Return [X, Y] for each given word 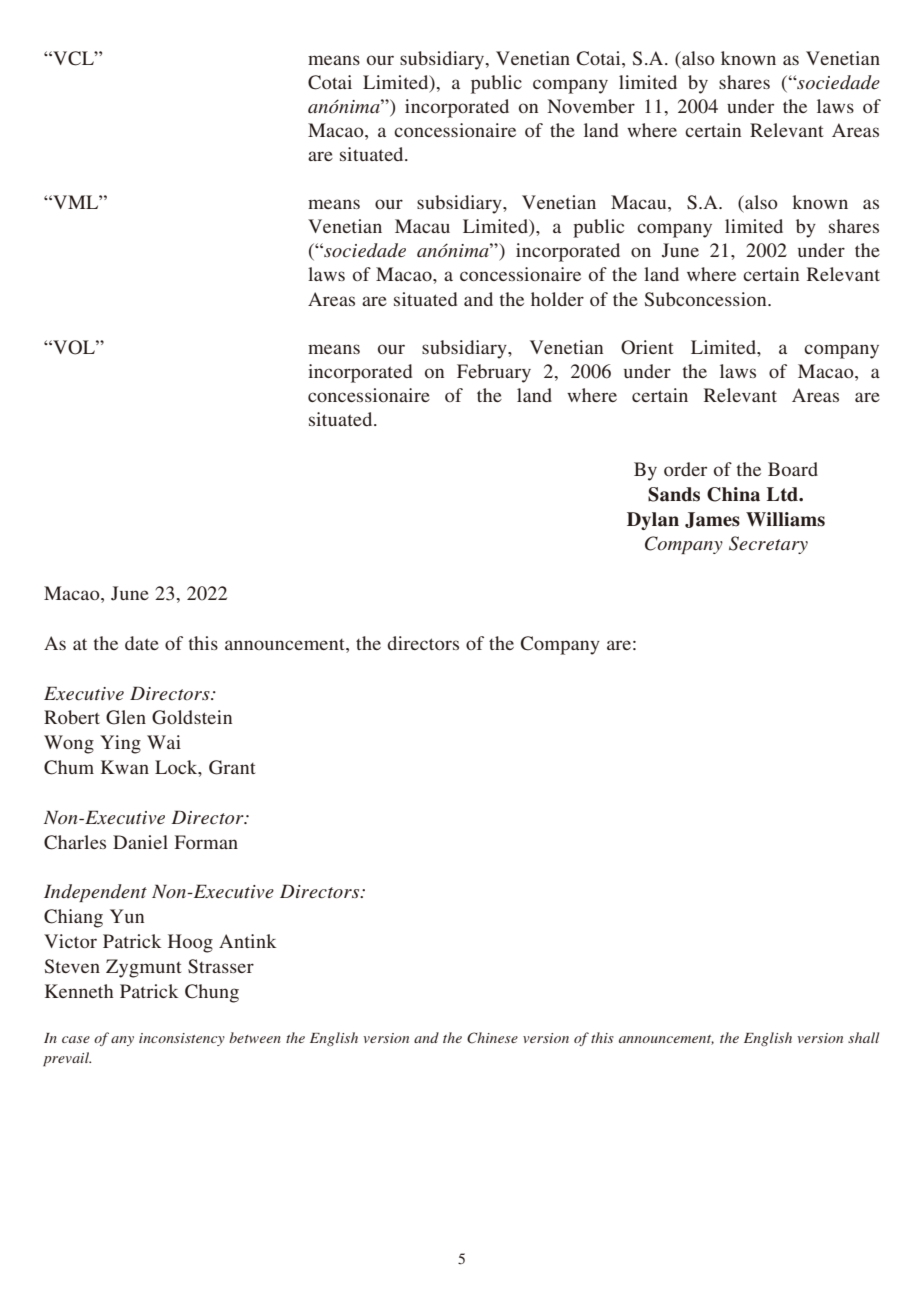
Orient [647, 347]
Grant [232, 767]
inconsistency [182, 1039]
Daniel [140, 842]
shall [863, 1037]
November [591, 106]
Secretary [768, 545]
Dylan [653, 521]
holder [557, 299]
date [142, 643]
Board [793, 469]
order [685, 469]
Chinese [492, 1038]
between [255, 1037]
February [494, 373]
